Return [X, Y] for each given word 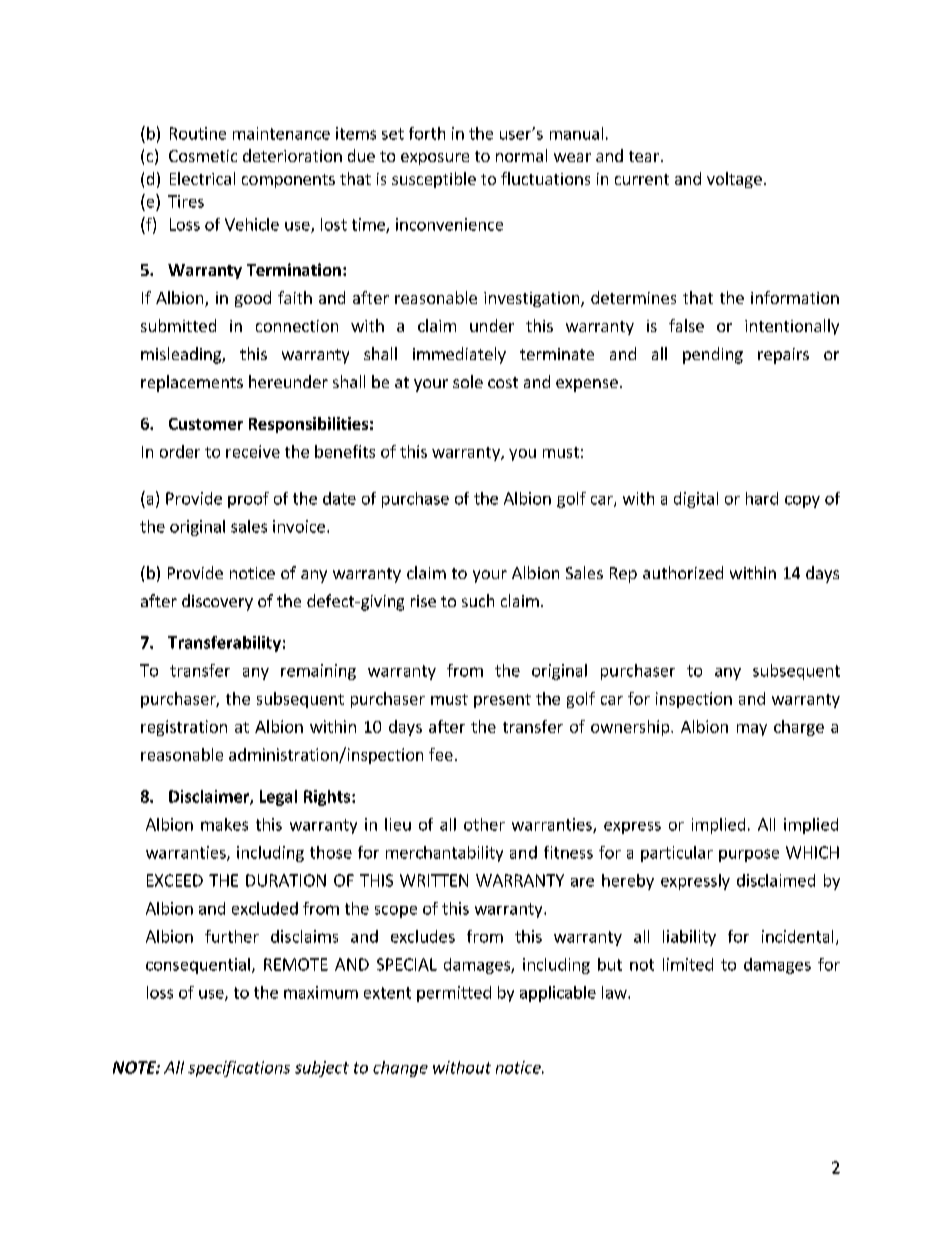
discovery [217, 602]
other [484, 824]
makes [224, 824]
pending [713, 355]
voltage [734, 180]
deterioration [292, 155]
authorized [683, 572]
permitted [454, 994]
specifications [239, 1069]
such [478, 600]
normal [521, 155]
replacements [192, 383]
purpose [749, 855]
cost [503, 382]
